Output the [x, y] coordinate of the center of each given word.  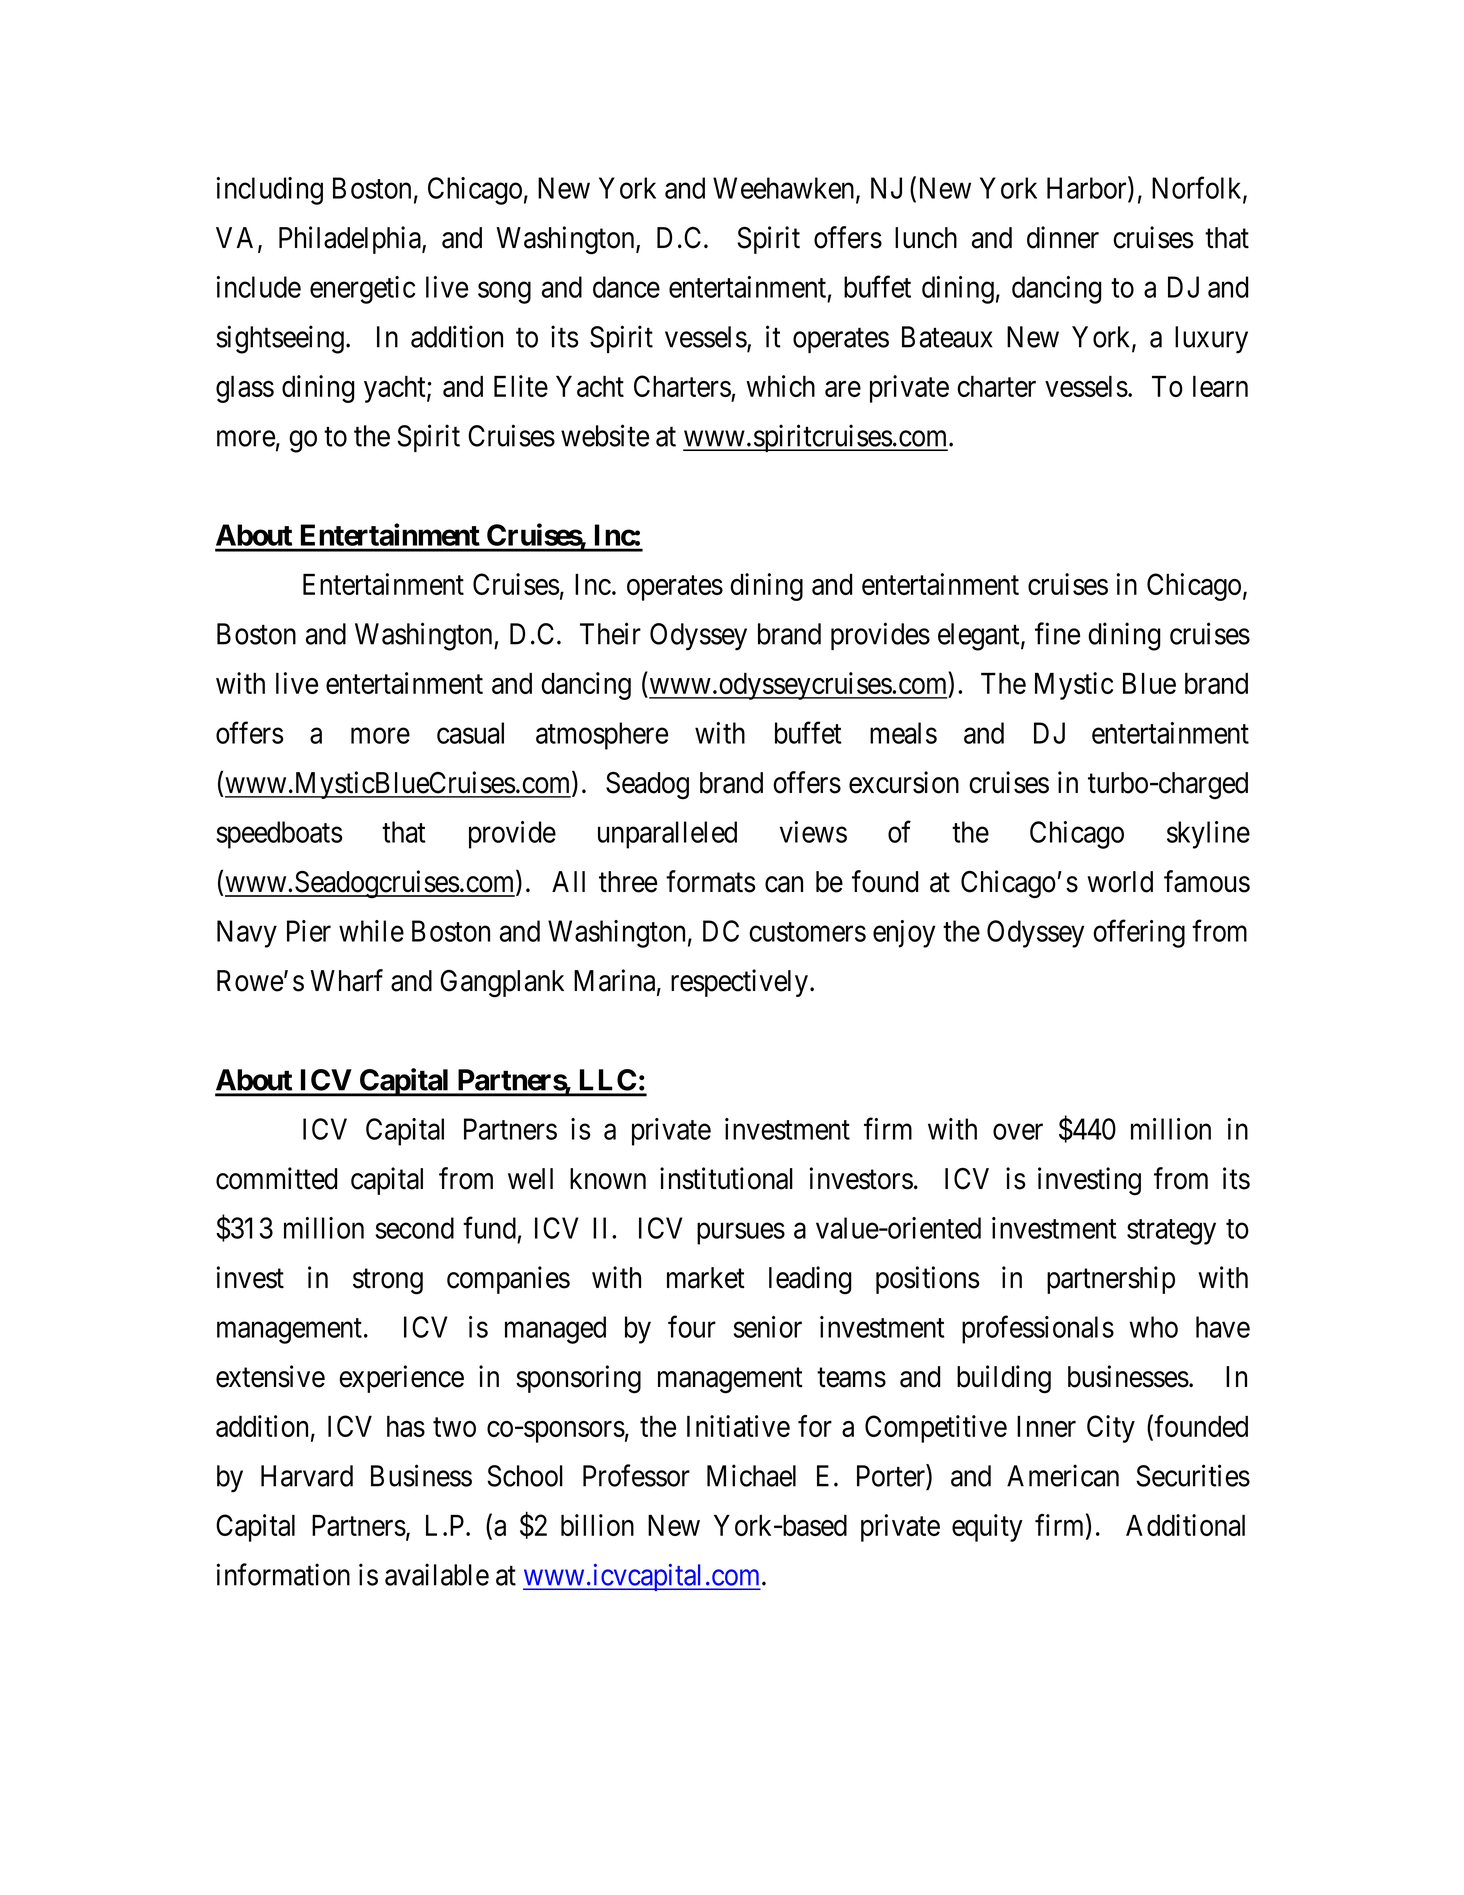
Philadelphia [351, 240]
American [1063, 1475]
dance [626, 287]
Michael [751, 1475]
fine [1057, 633]
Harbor [1088, 189]
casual [470, 733]
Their [610, 633]
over [1018, 1132]
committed [276, 1178]
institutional [726, 1178]
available [437, 1574]
